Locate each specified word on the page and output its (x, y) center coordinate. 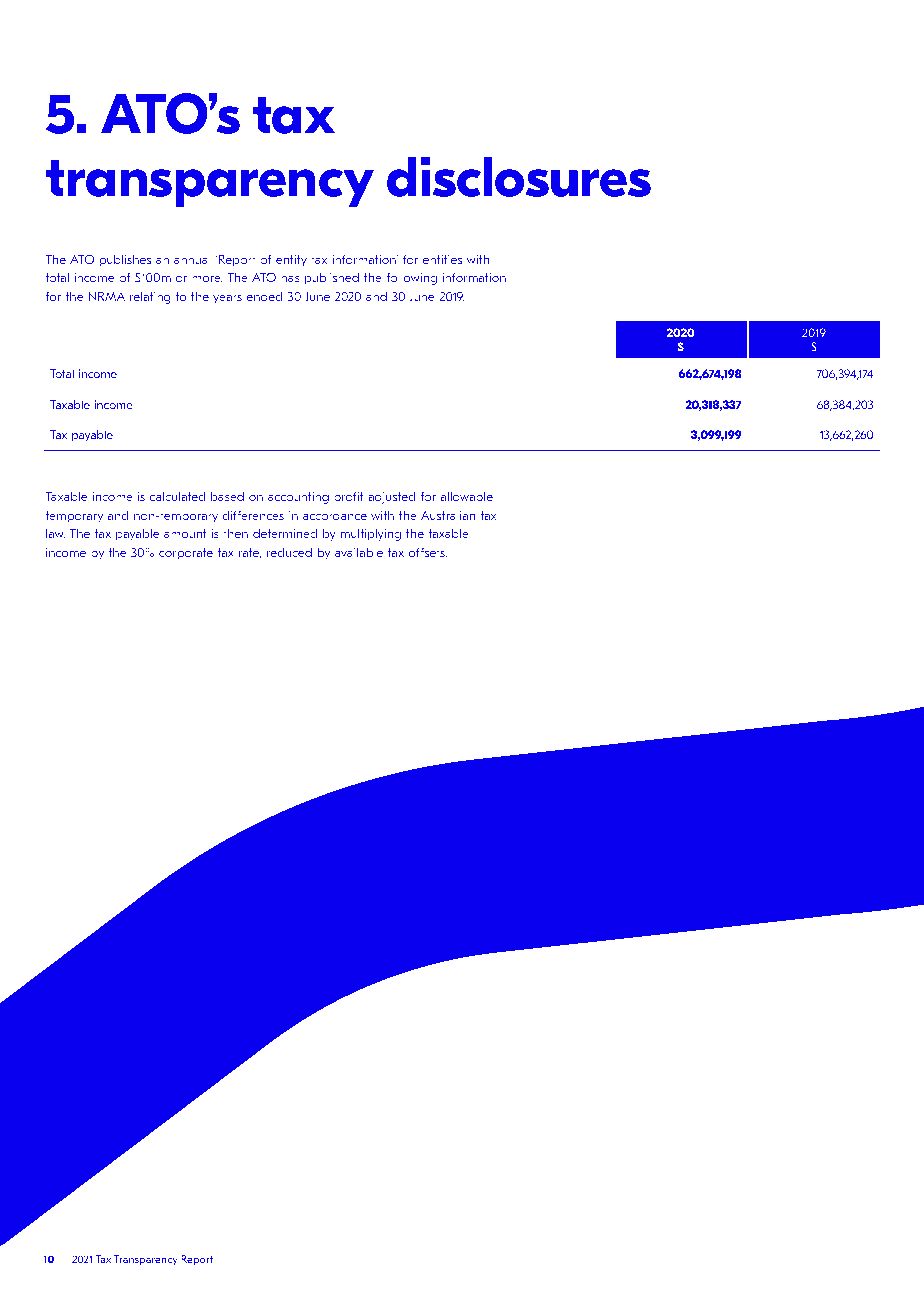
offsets (428, 552)
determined (285, 533)
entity (291, 261)
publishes (125, 260)
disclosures (519, 177)
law (55, 533)
